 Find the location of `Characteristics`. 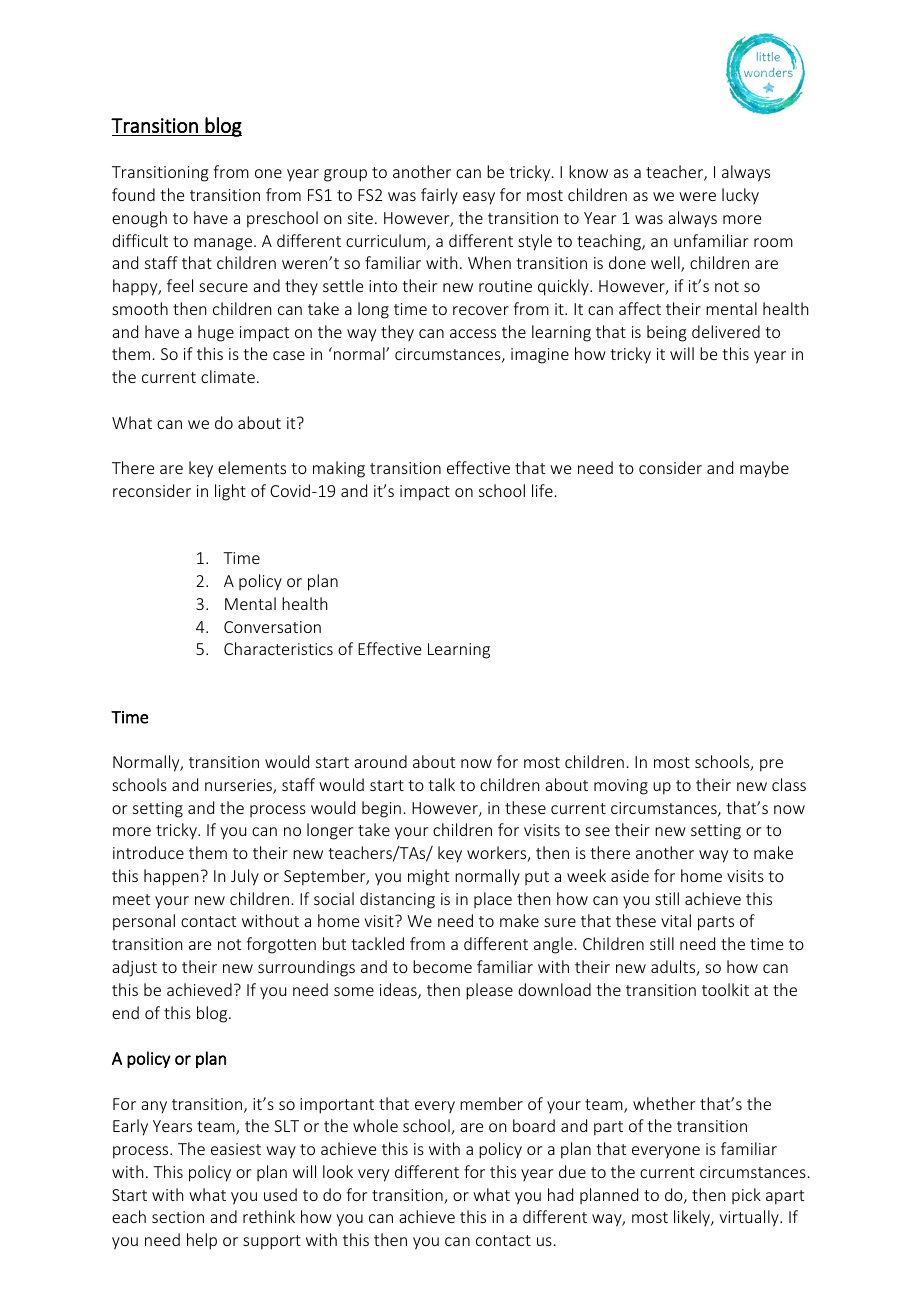

Characteristics is located at coordinates (278, 648).
